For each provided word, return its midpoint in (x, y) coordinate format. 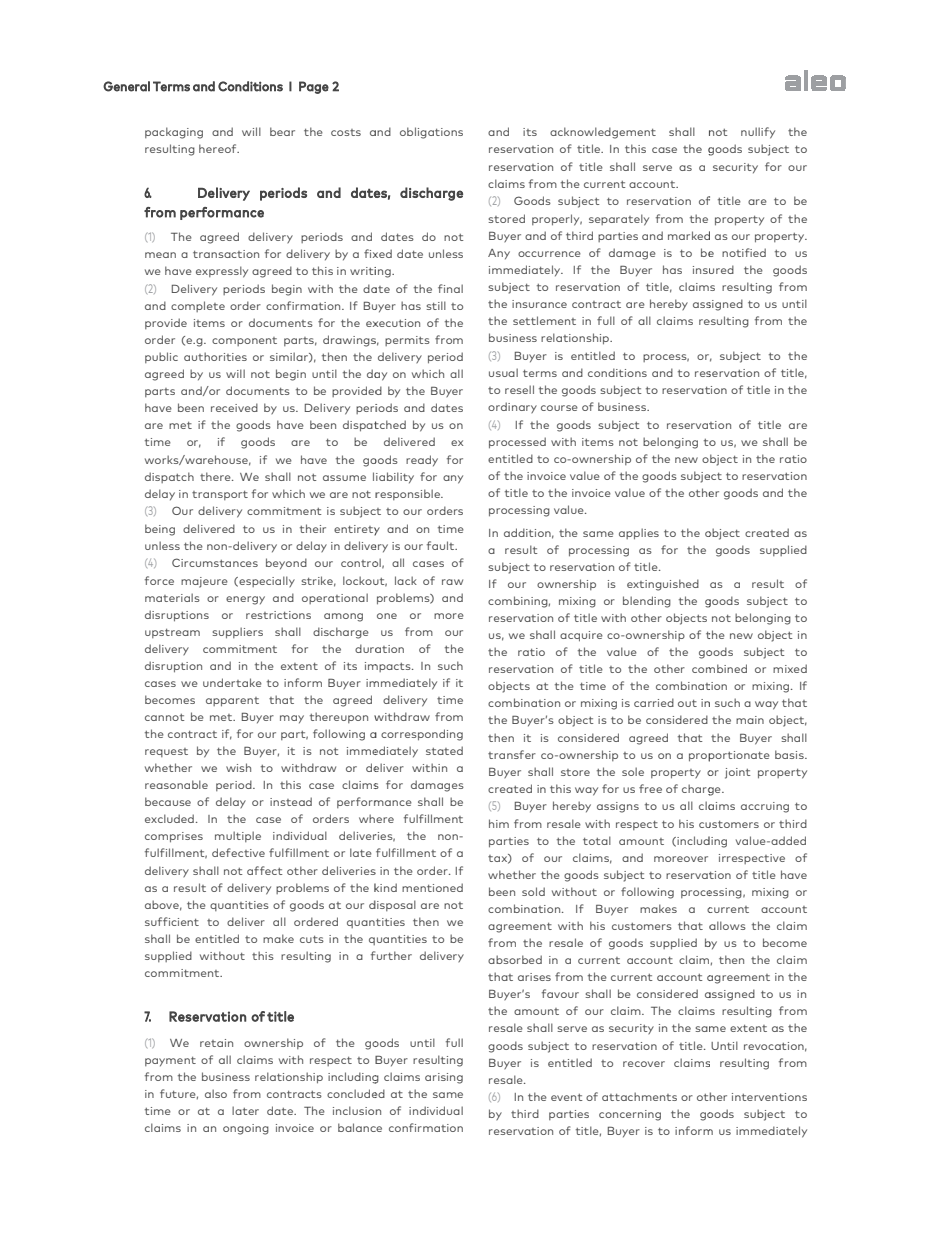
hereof (219, 148)
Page (314, 87)
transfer (512, 754)
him (499, 823)
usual (503, 372)
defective (238, 852)
